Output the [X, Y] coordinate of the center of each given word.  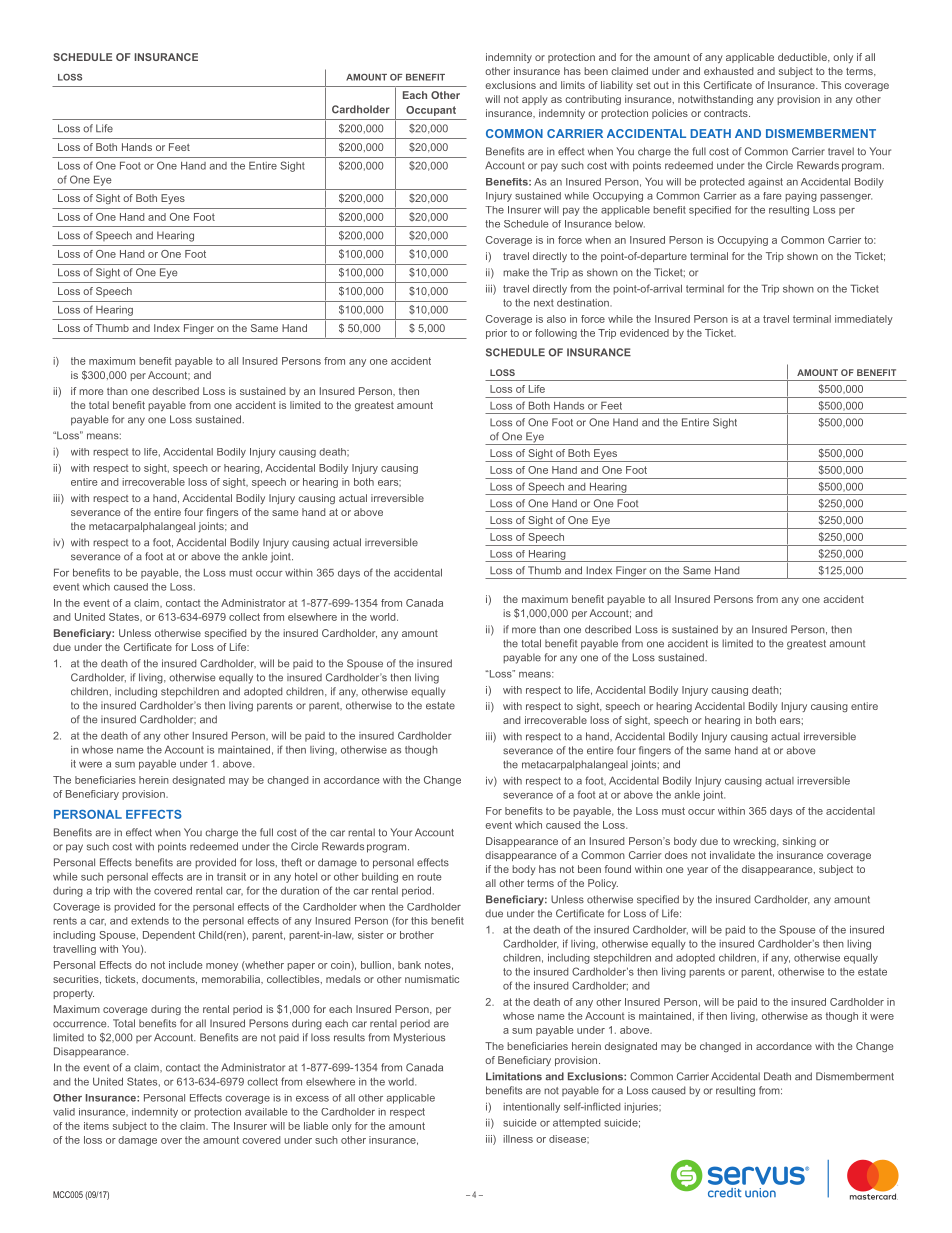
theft [291, 862]
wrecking [755, 842]
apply [535, 100]
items [96, 1126]
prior [496, 334]
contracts [727, 113]
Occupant [431, 111]
